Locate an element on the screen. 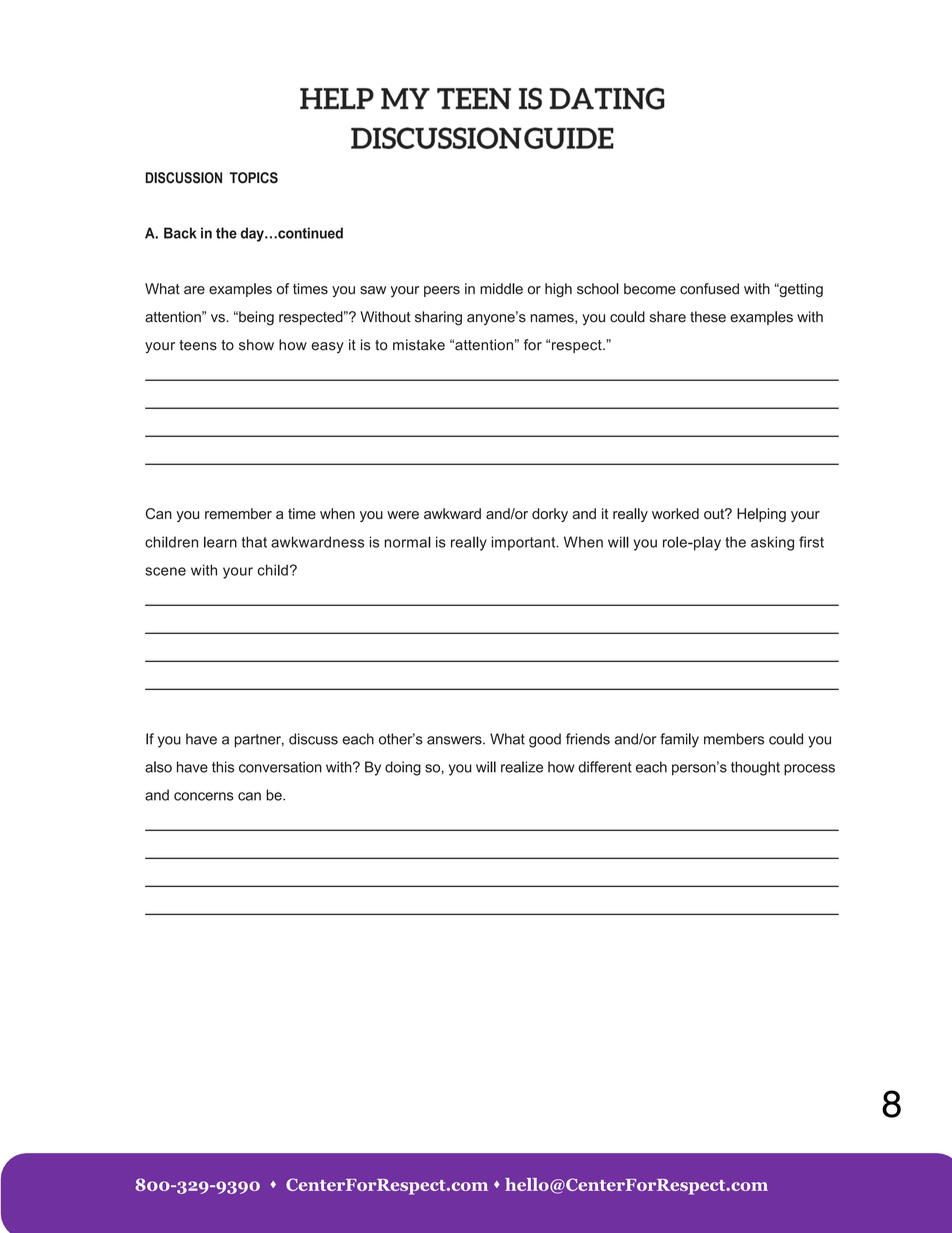 The image size is (952, 1233). asking is located at coordinates (772, 543).
